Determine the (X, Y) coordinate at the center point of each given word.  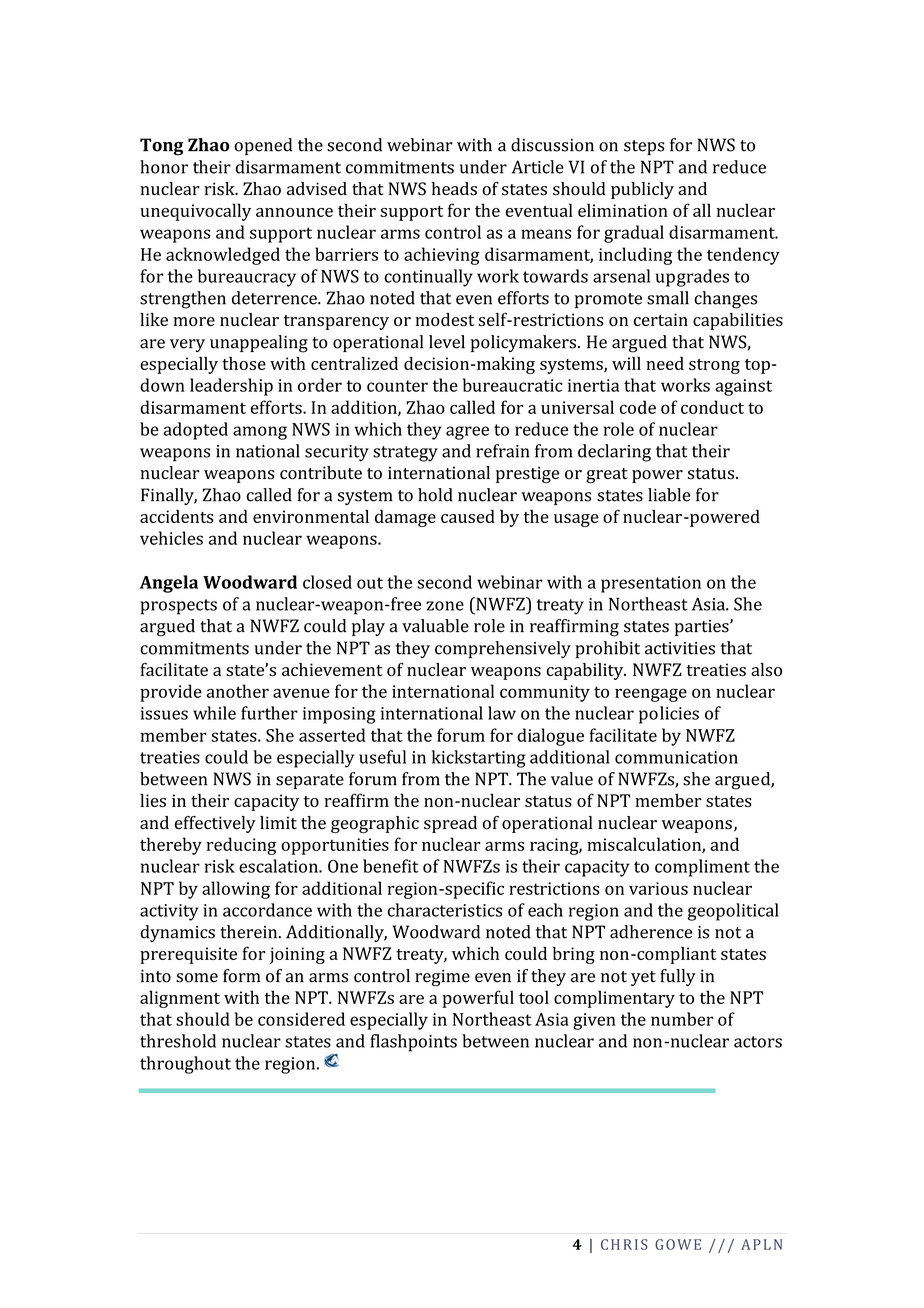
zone (445, 606)
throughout (185, 1065)
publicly (642, 190)
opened (263, 146)
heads (454, 189)
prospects (178, 607)
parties (703, 627)
